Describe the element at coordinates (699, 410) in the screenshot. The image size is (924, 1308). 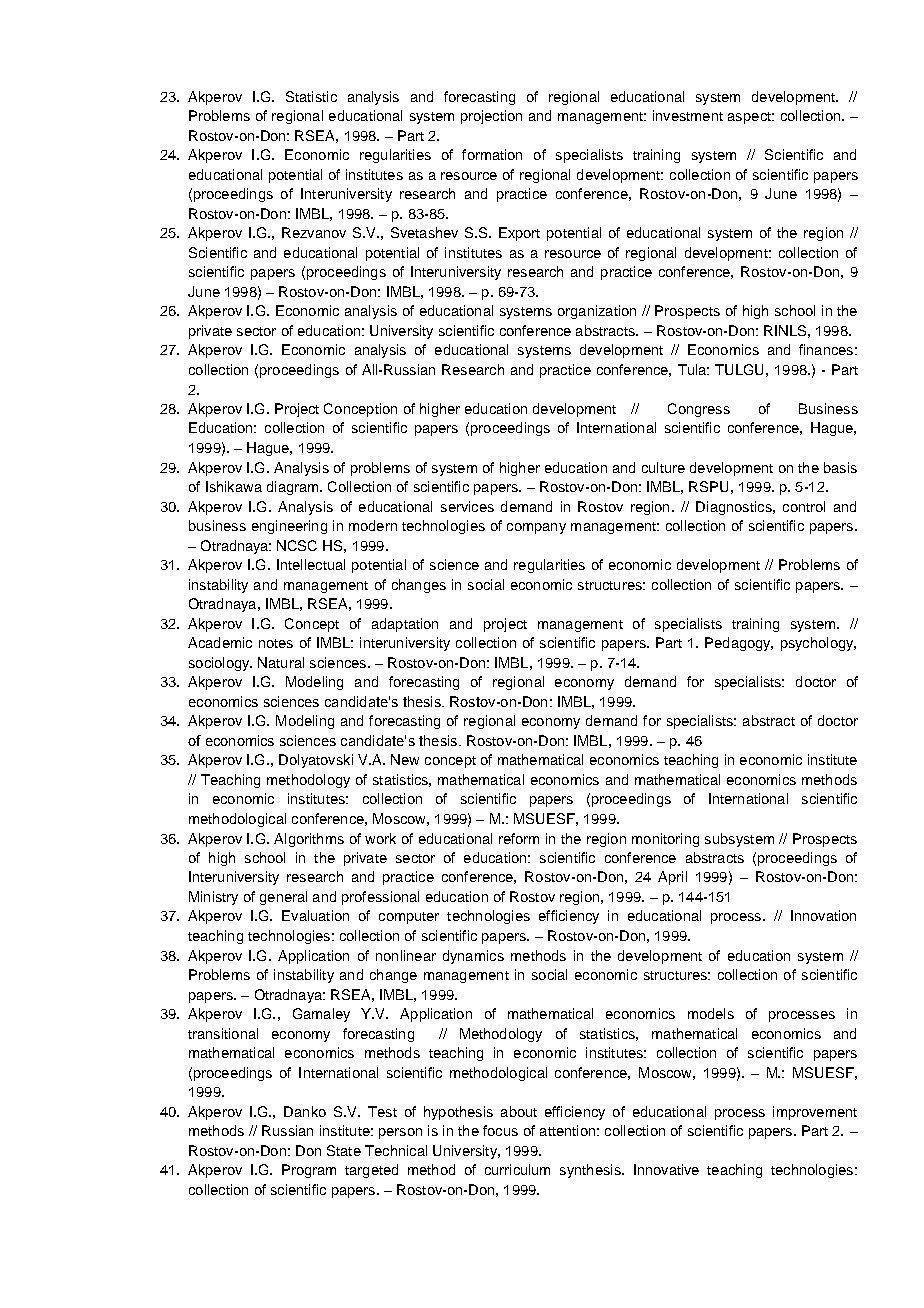
I see `Congress` at that location.
